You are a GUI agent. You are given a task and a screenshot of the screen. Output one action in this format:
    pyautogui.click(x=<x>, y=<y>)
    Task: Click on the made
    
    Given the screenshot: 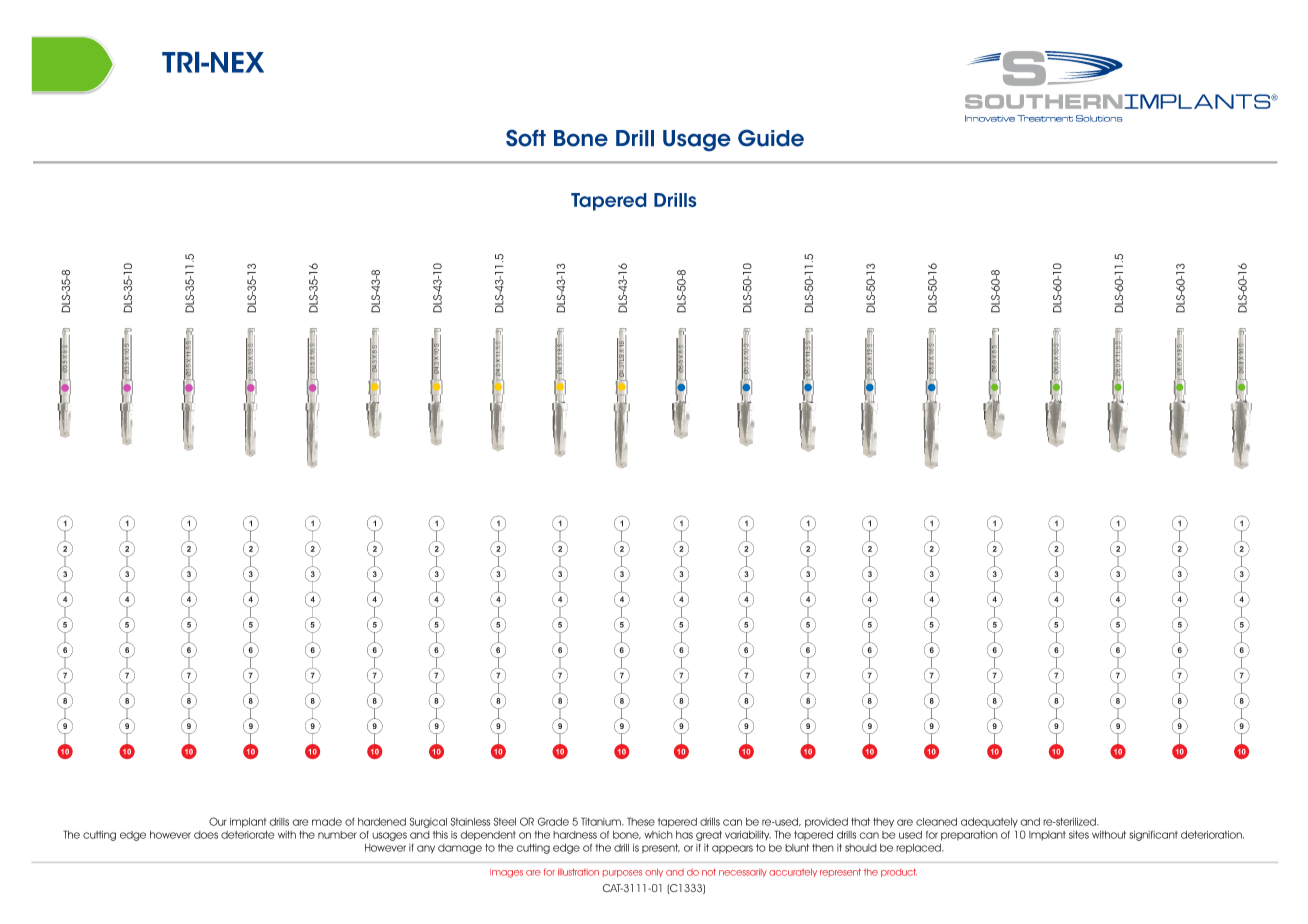 What is the action you would take?
    pyautogui.click(x=327, y=822)
